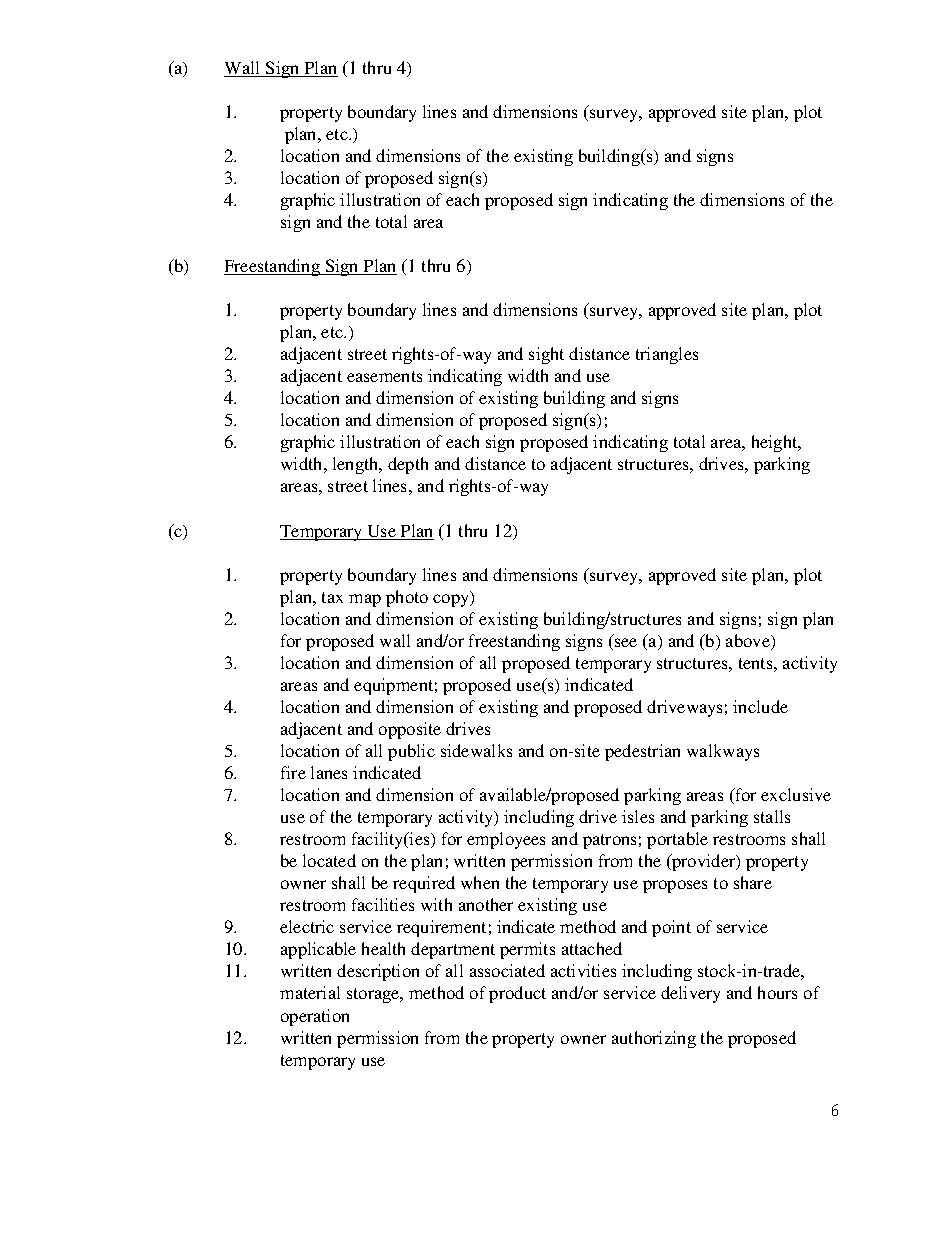  Describe the element at coordinates (772, 816) in the page. I see `stalls` at that location.
